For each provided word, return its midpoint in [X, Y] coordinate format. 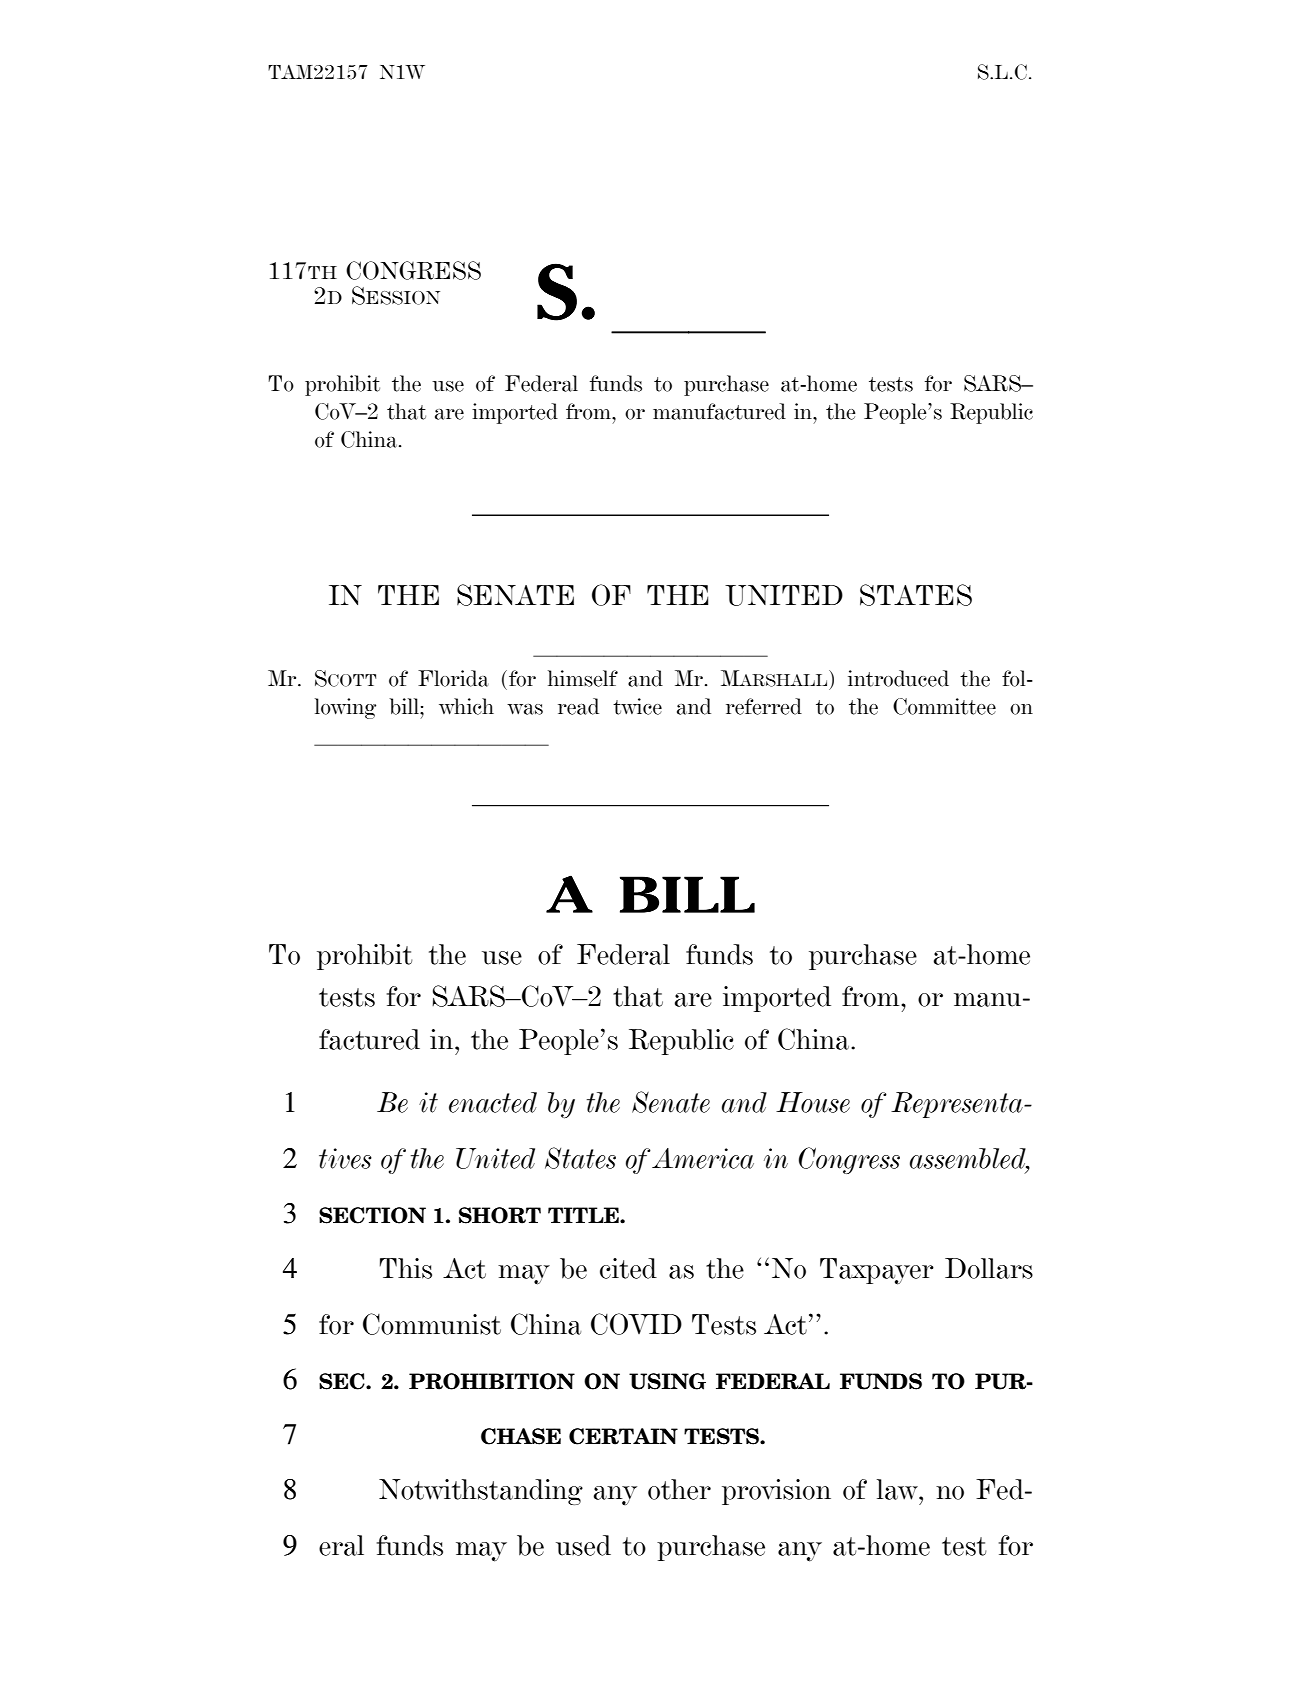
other [679, 1489]
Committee [944, 706]
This [406, 1268]
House [813, 1102]
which [466, 706]
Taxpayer [877, 1271]
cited [628, 1268]
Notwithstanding [481, 1492]
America [703, 1158]
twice [637, 706]
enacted [493, 1102]
